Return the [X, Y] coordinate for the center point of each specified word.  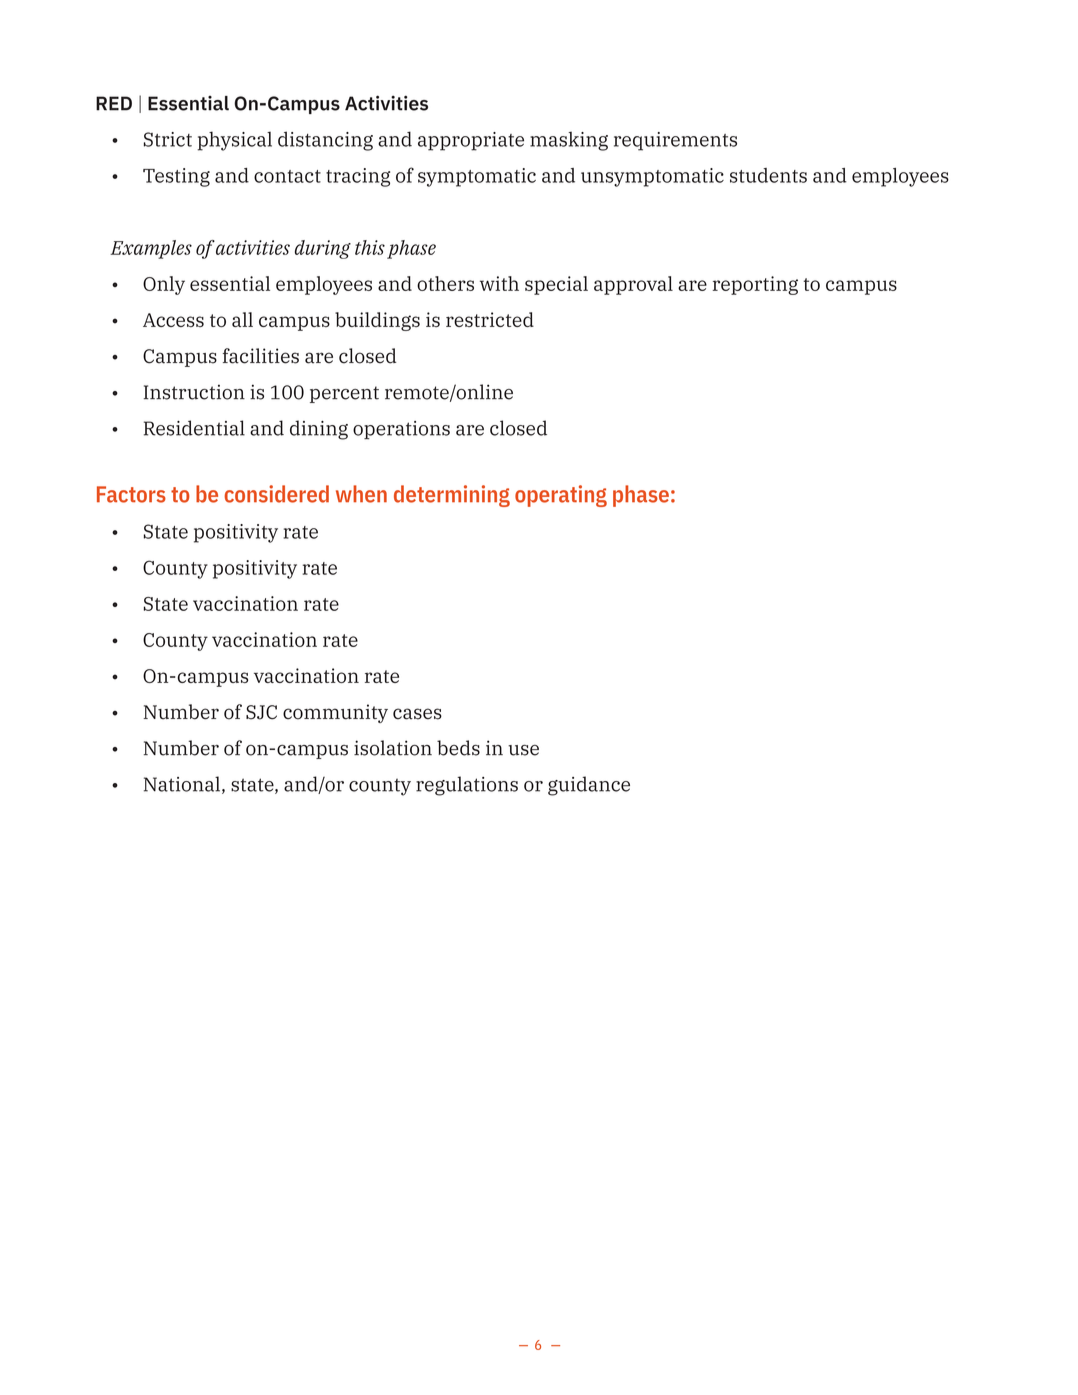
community [335, 713]
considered [276, 494]
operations [401, 430]
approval [633, 285]
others [445, 283]
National [182, 784]
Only [164, 285]
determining [452, 496]
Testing [176, 177]
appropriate [471, 141]
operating [561, 496]
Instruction [194, 392]
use [523, 750]
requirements [675, 141]
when [361, 494]
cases [417, 714]
